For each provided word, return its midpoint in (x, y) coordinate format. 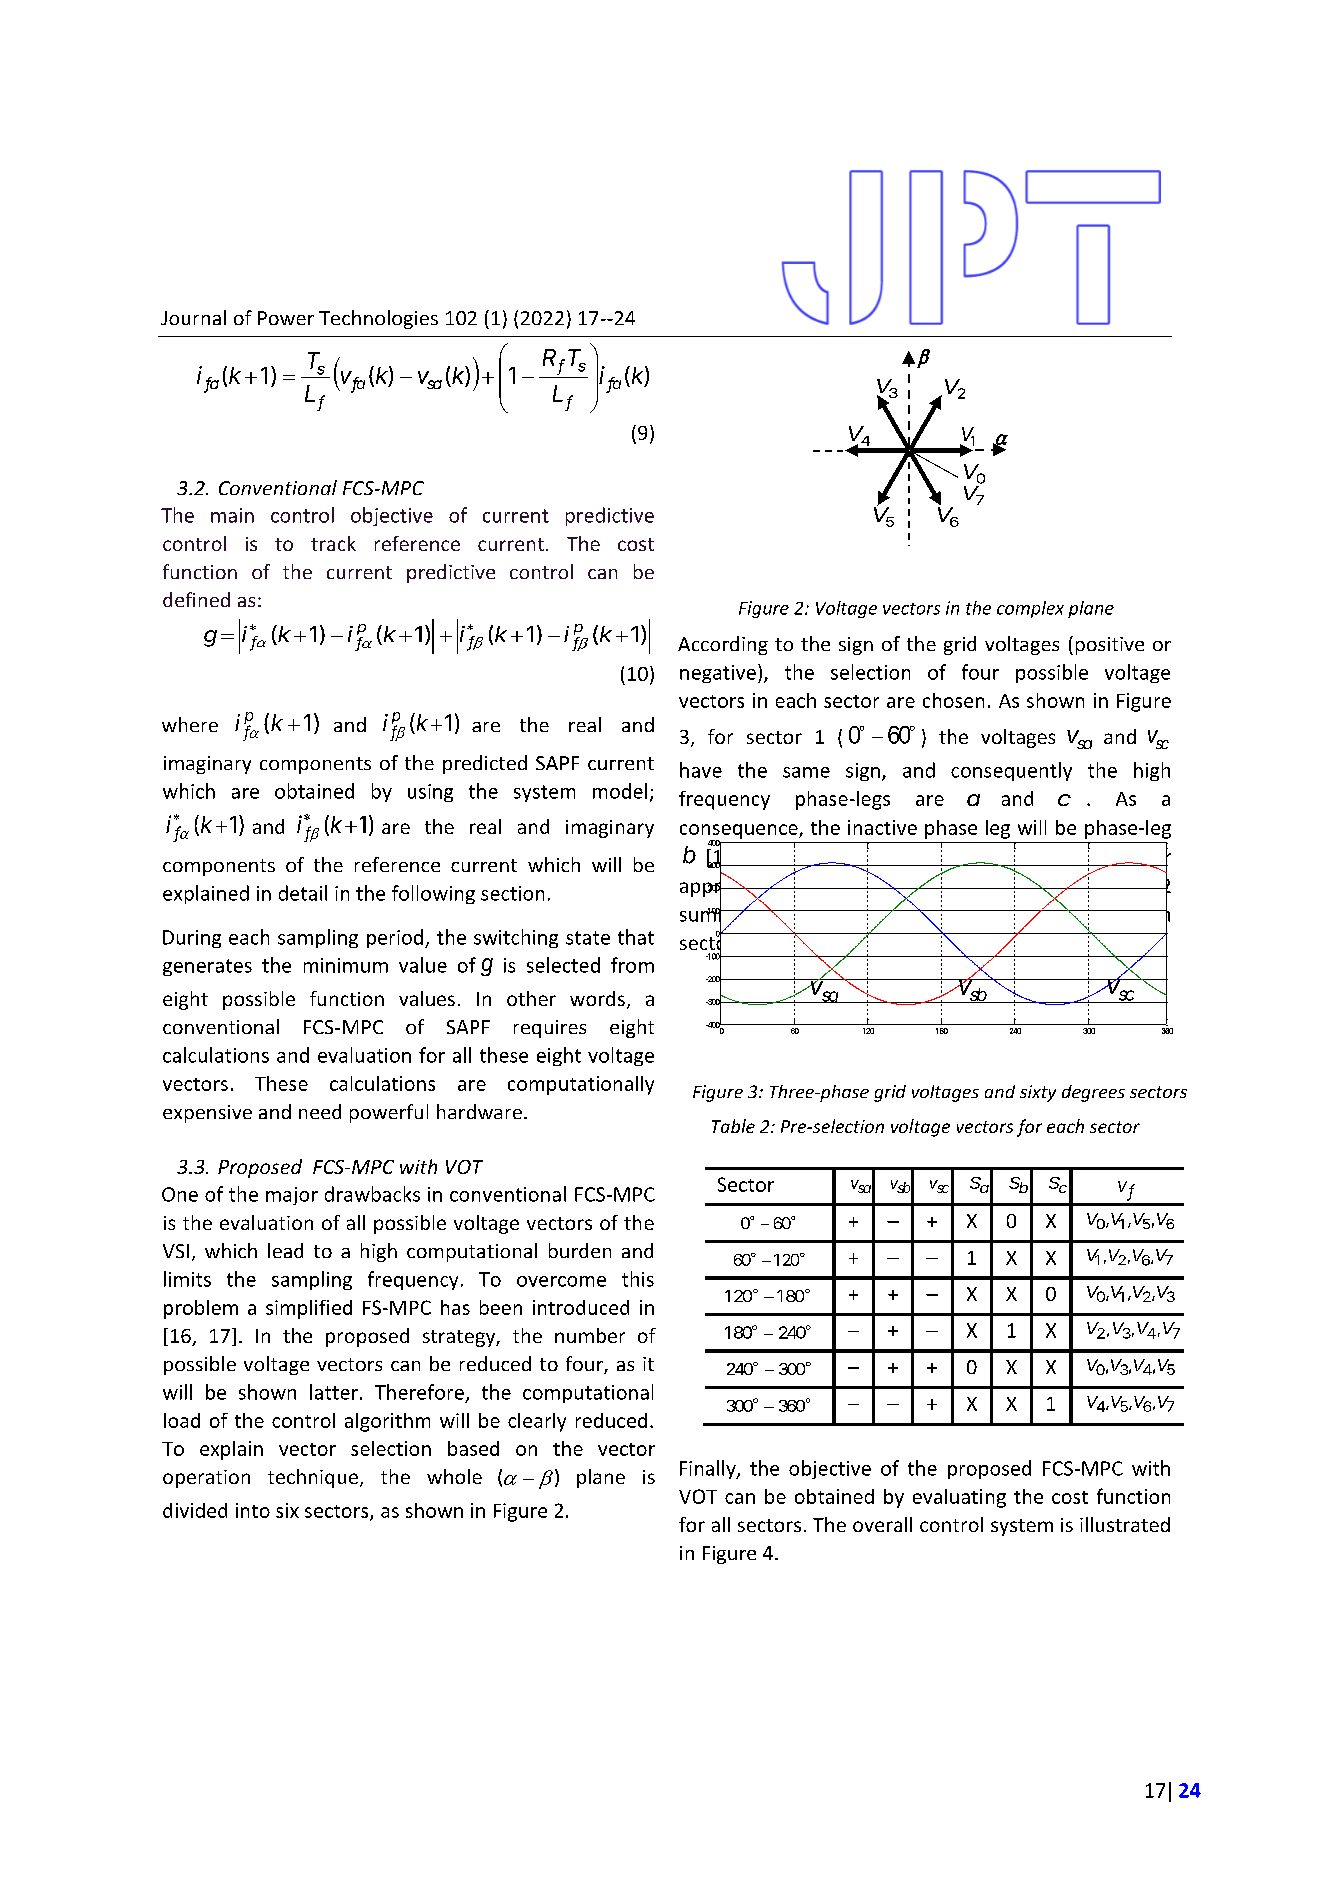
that (636, 937)
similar (1140, 856)
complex (1030, 609)
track (333, 543)
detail (303, 893)
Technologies (378, 319)
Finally (709, 1469)
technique (313, 1478)
